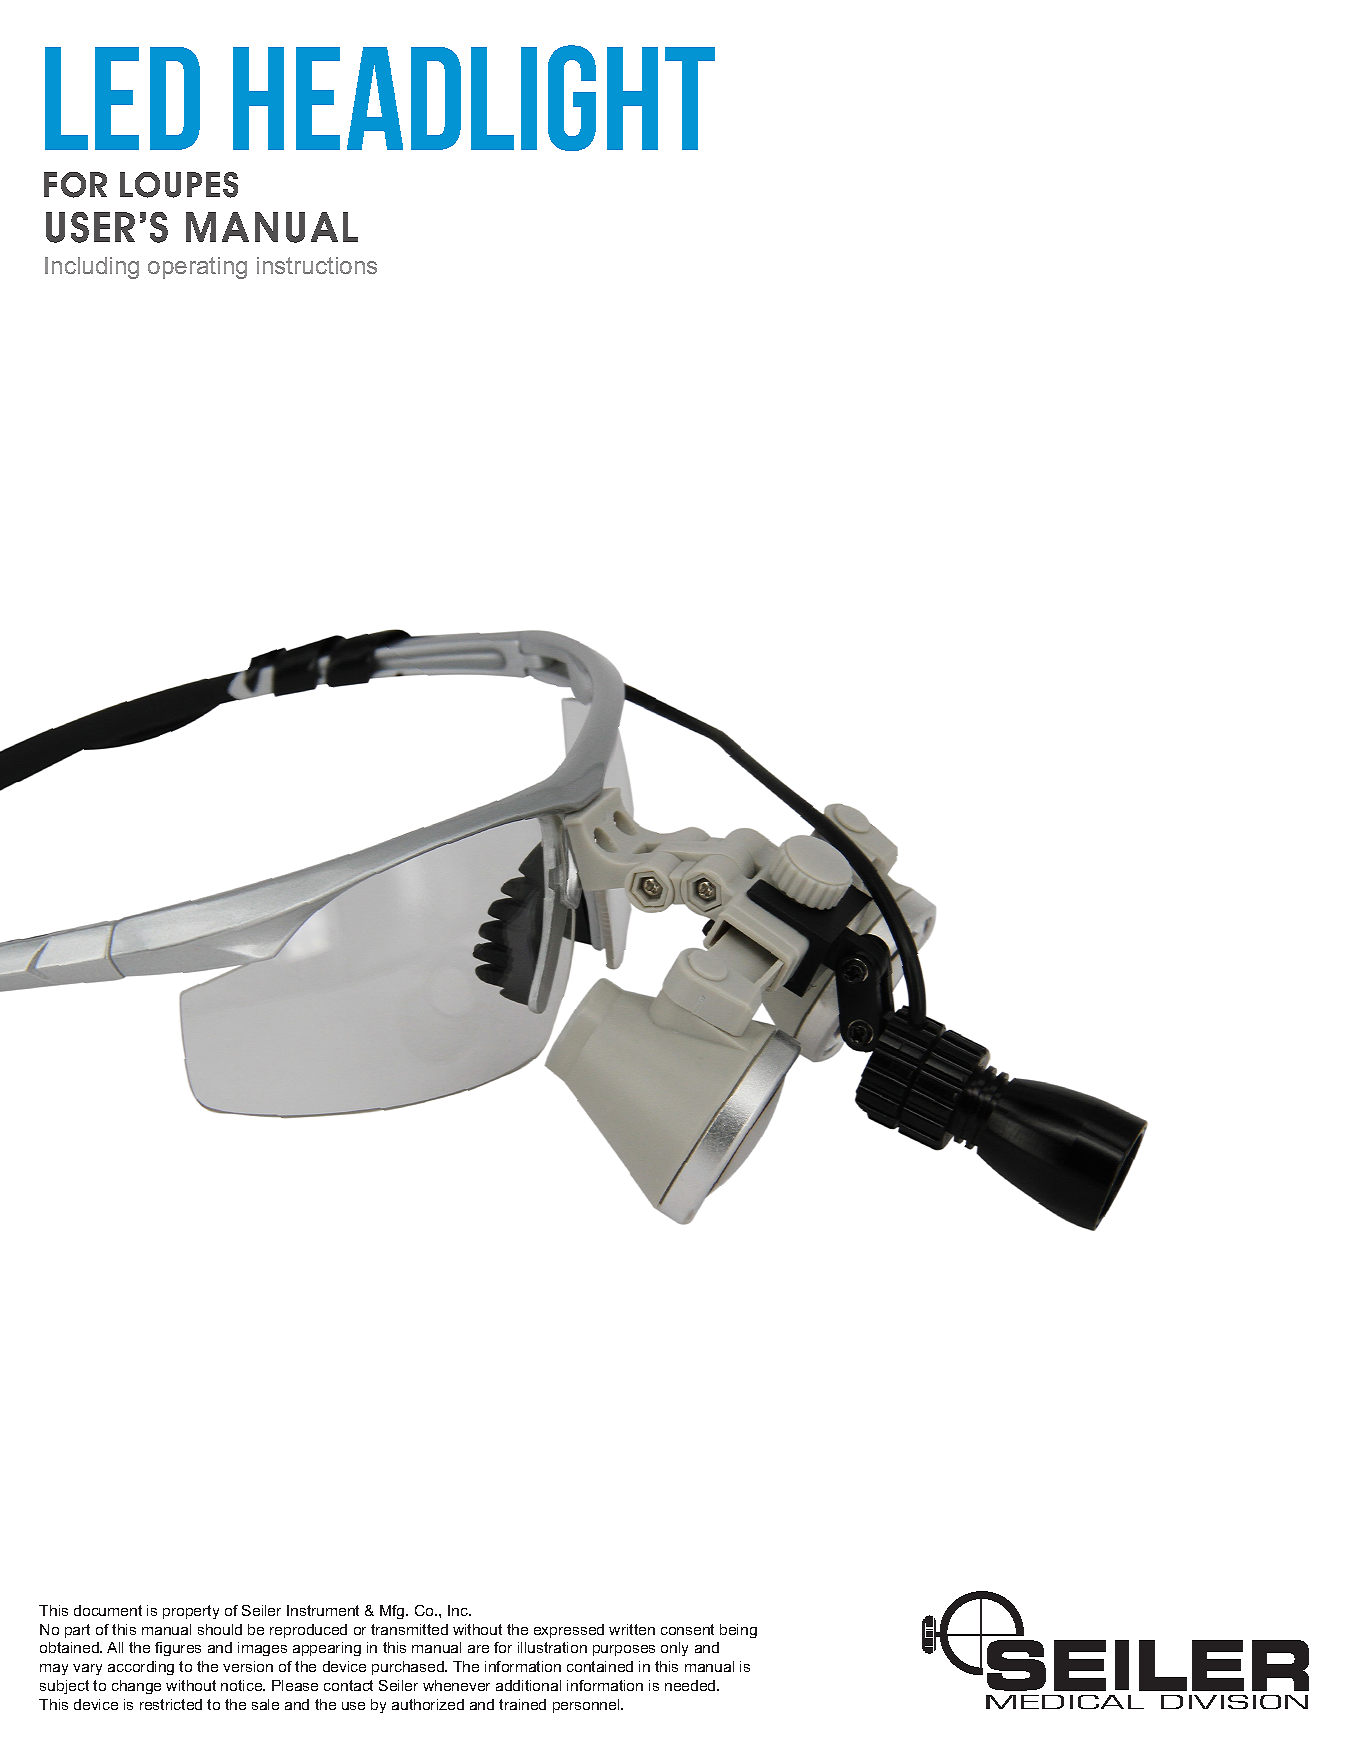 Image resolution: width=1352 pixels, height=1750 pixels. Describe the element at coordinates (474, 98) in the screenshot. I see `Headlight` at that location.
